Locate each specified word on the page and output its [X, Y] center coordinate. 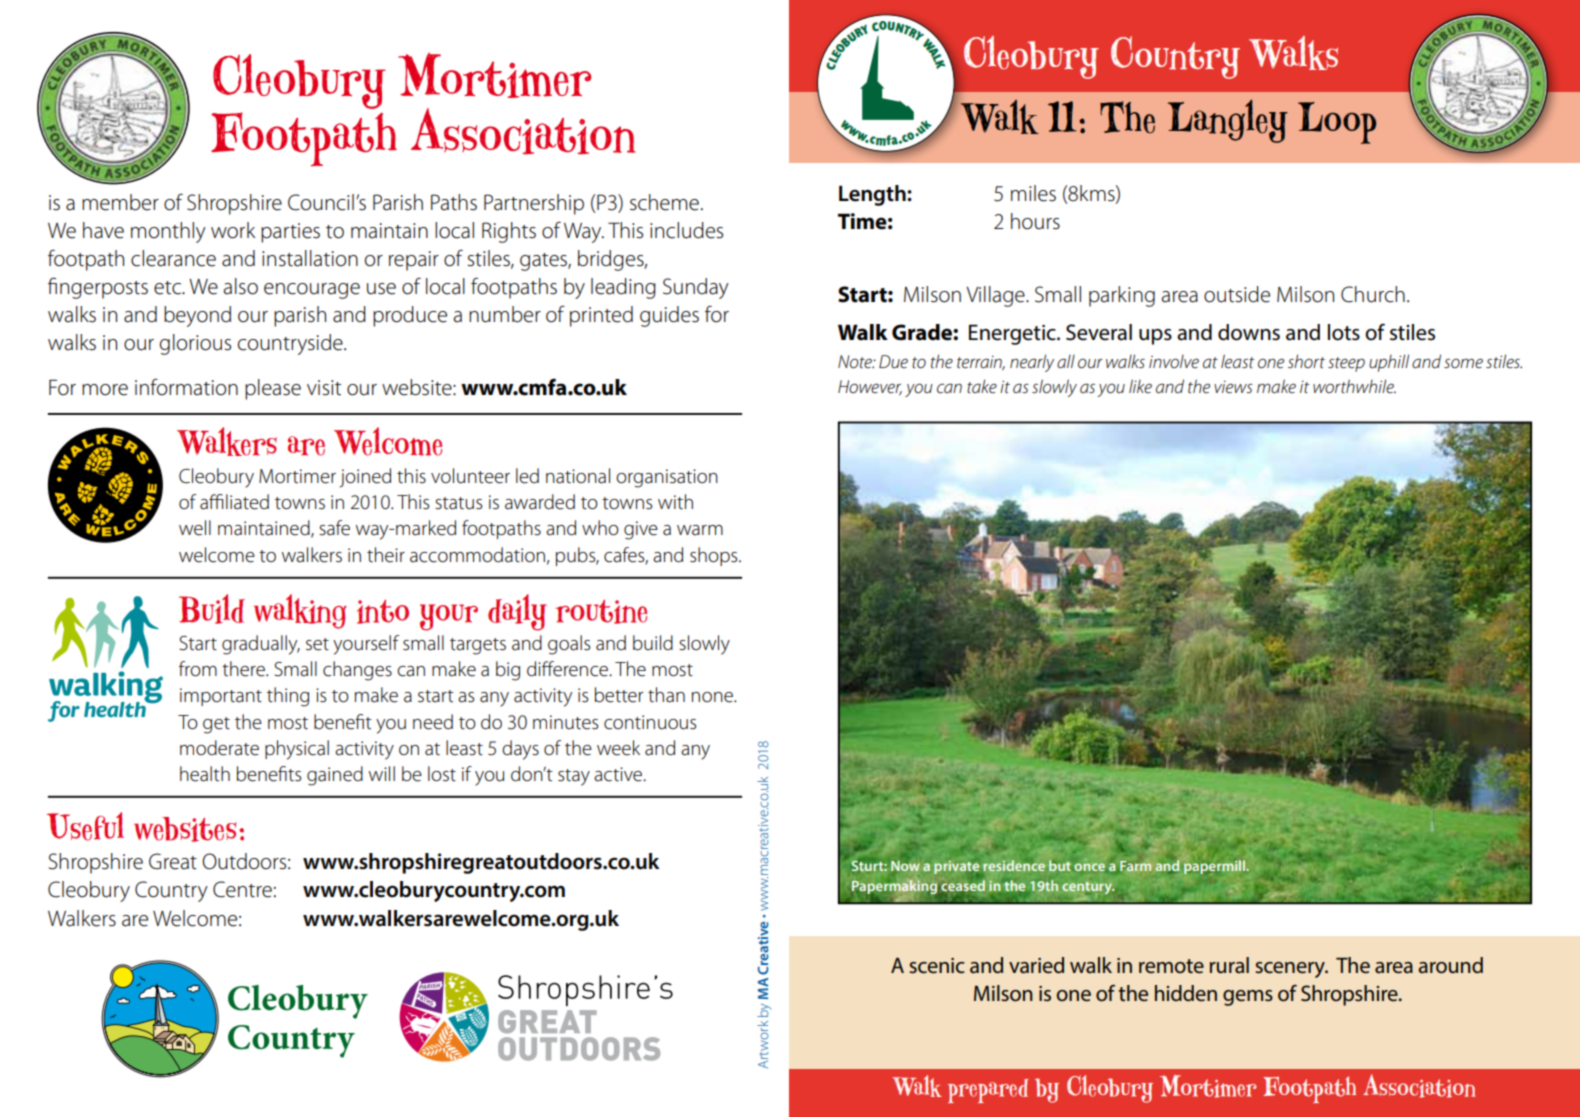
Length [873, 195]
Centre [242, 889]
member [120, 202]
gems [1248, 998]
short [1306, 361]
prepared [988, 1091]
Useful [85, 826]
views [1233, 387]
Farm [1135, 866]
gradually [261, 645]
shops [715, 556]
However [870, 387]
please [273, 389]
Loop [1337, 123]
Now [905, 866]
